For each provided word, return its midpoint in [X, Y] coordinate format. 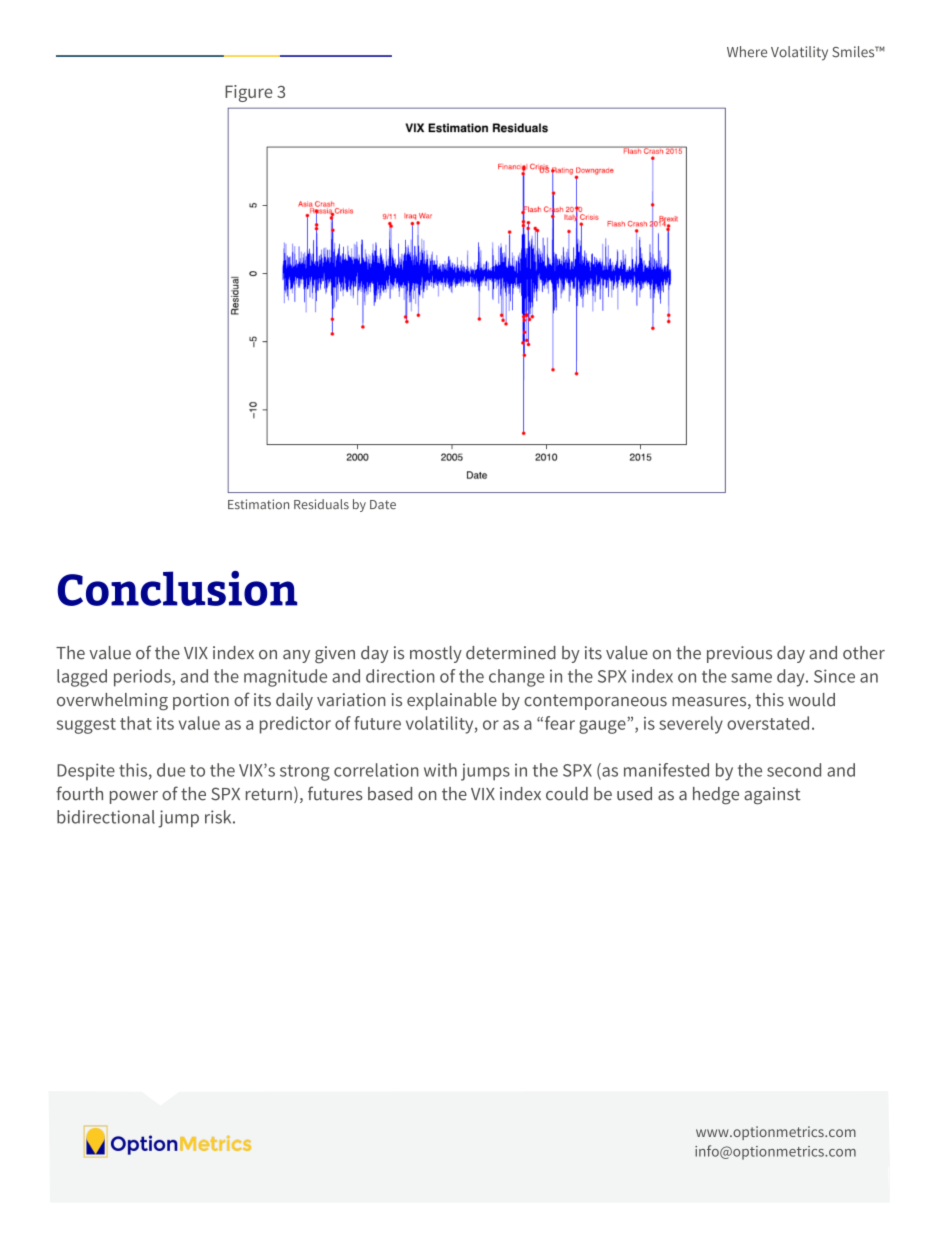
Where [747, 52]
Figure [249, 93]
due [171, 770]
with [440, 770]
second [794, 770]
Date [383, 505]
